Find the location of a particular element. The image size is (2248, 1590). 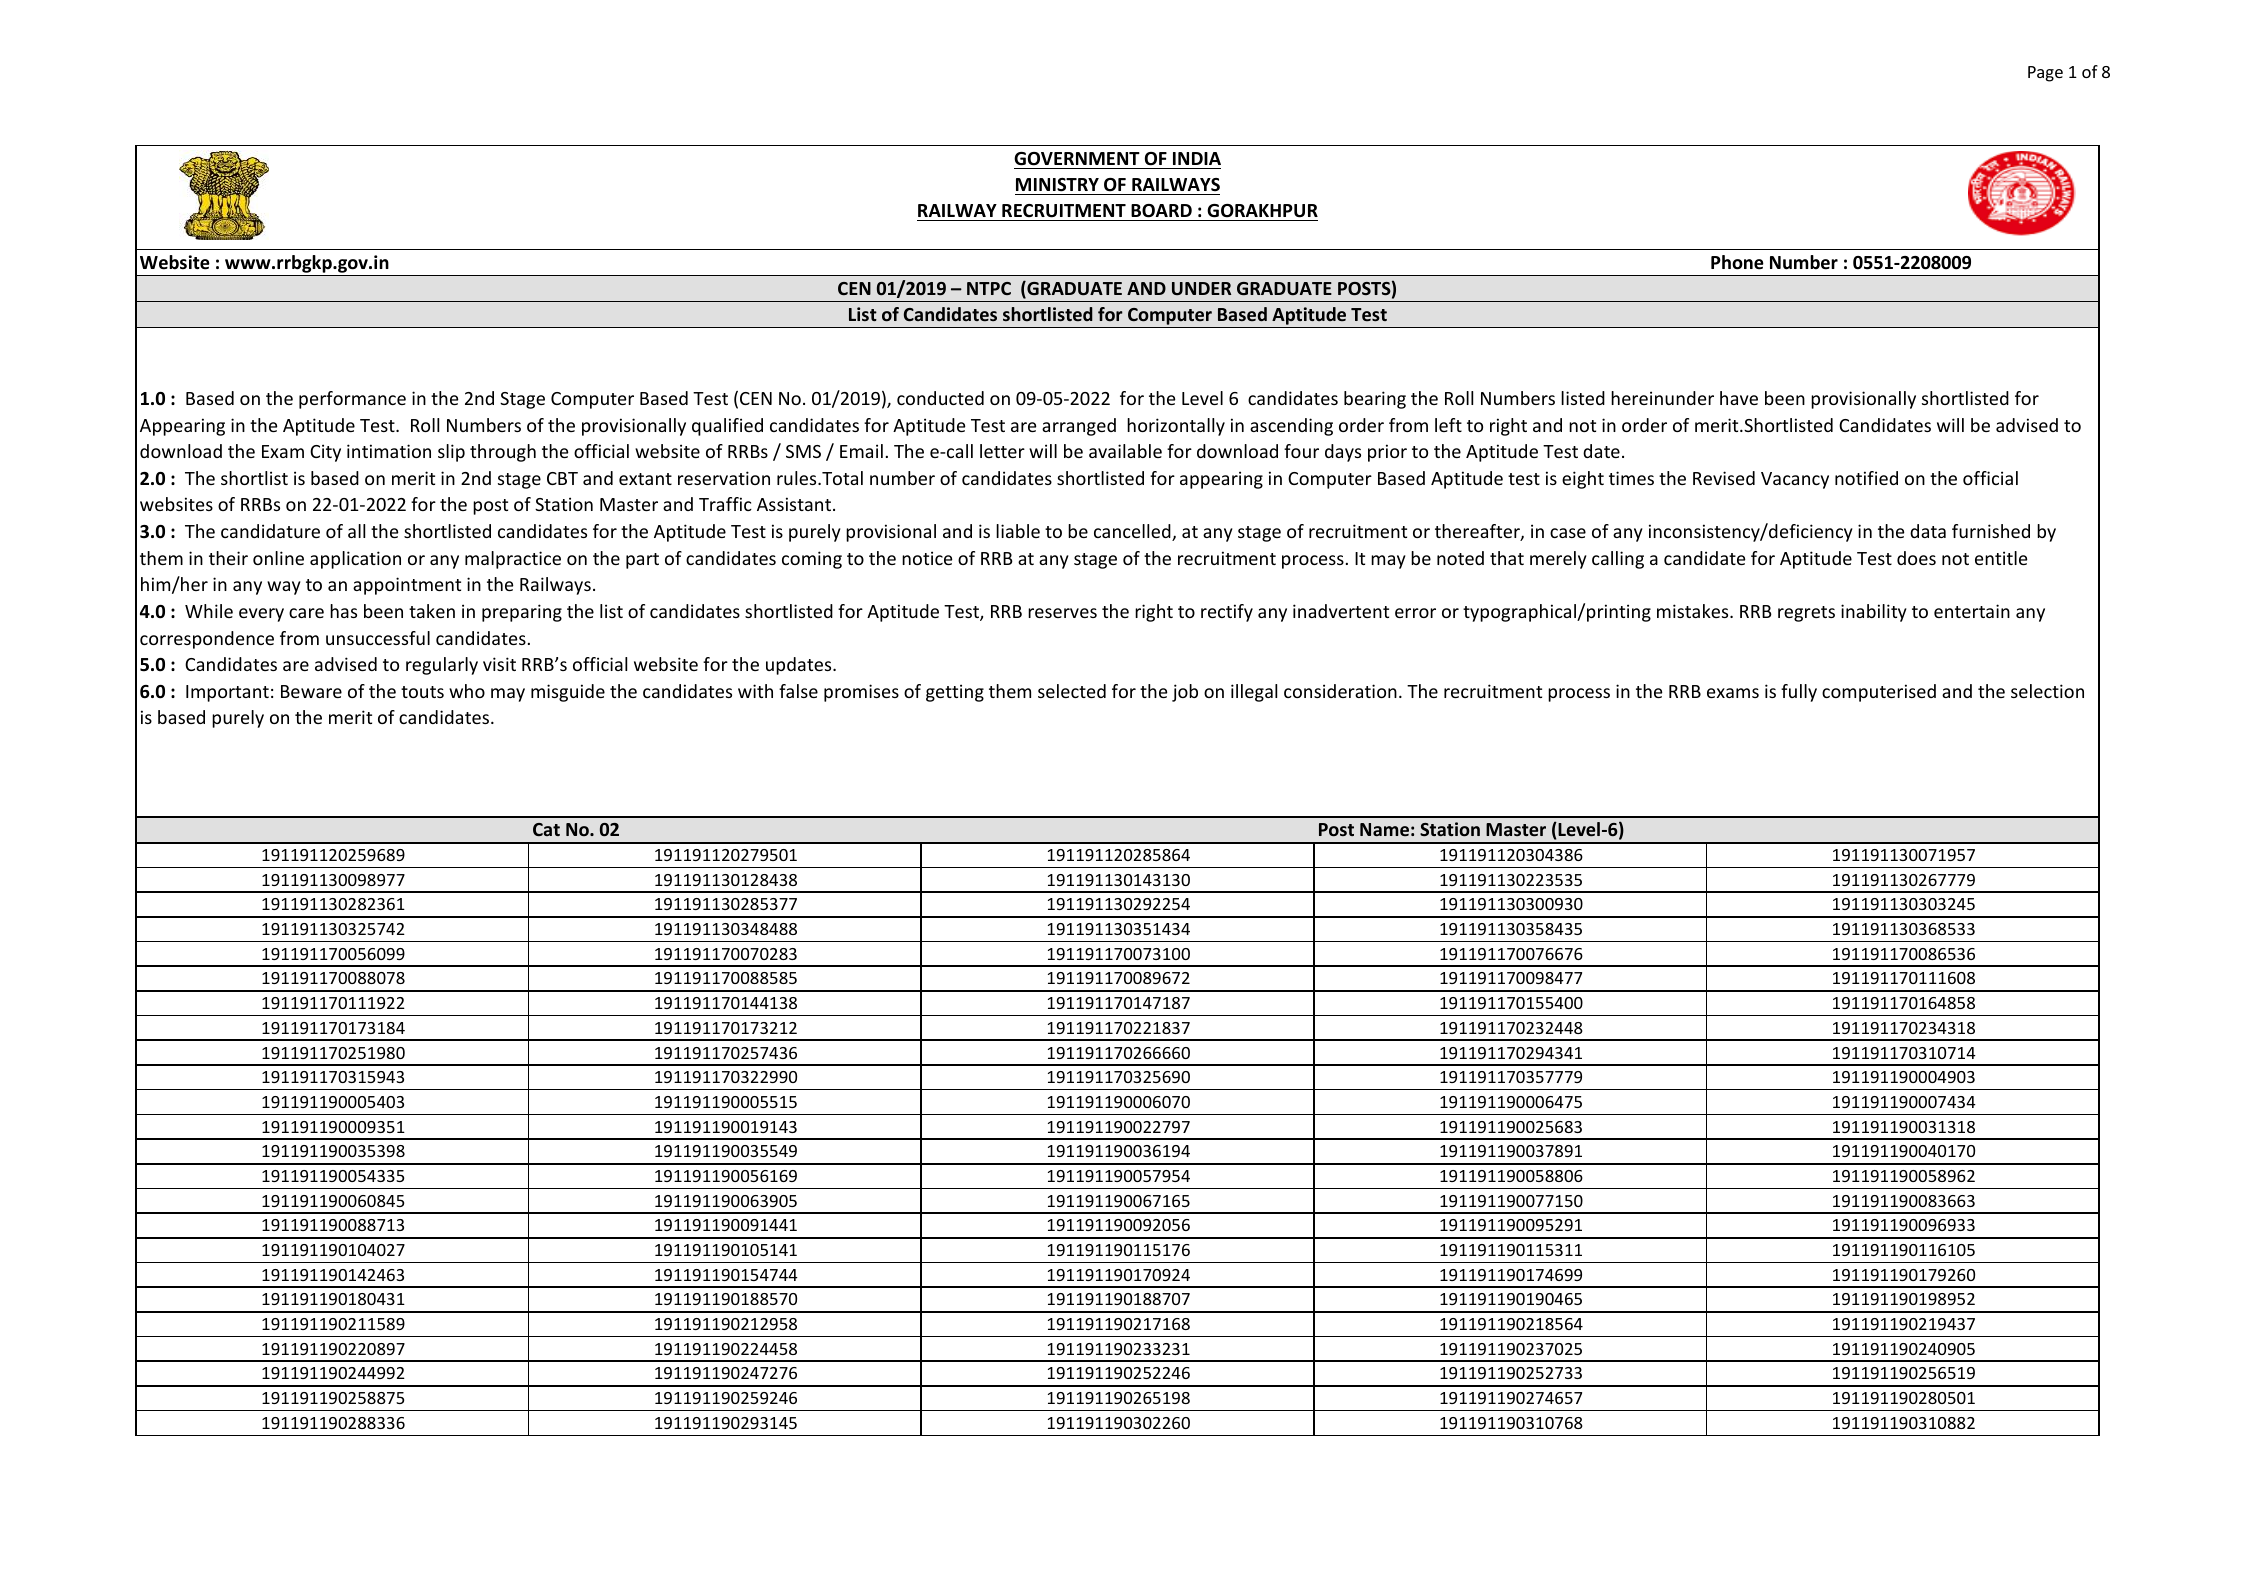

BOARD is located at coordinates (1161, 211).
